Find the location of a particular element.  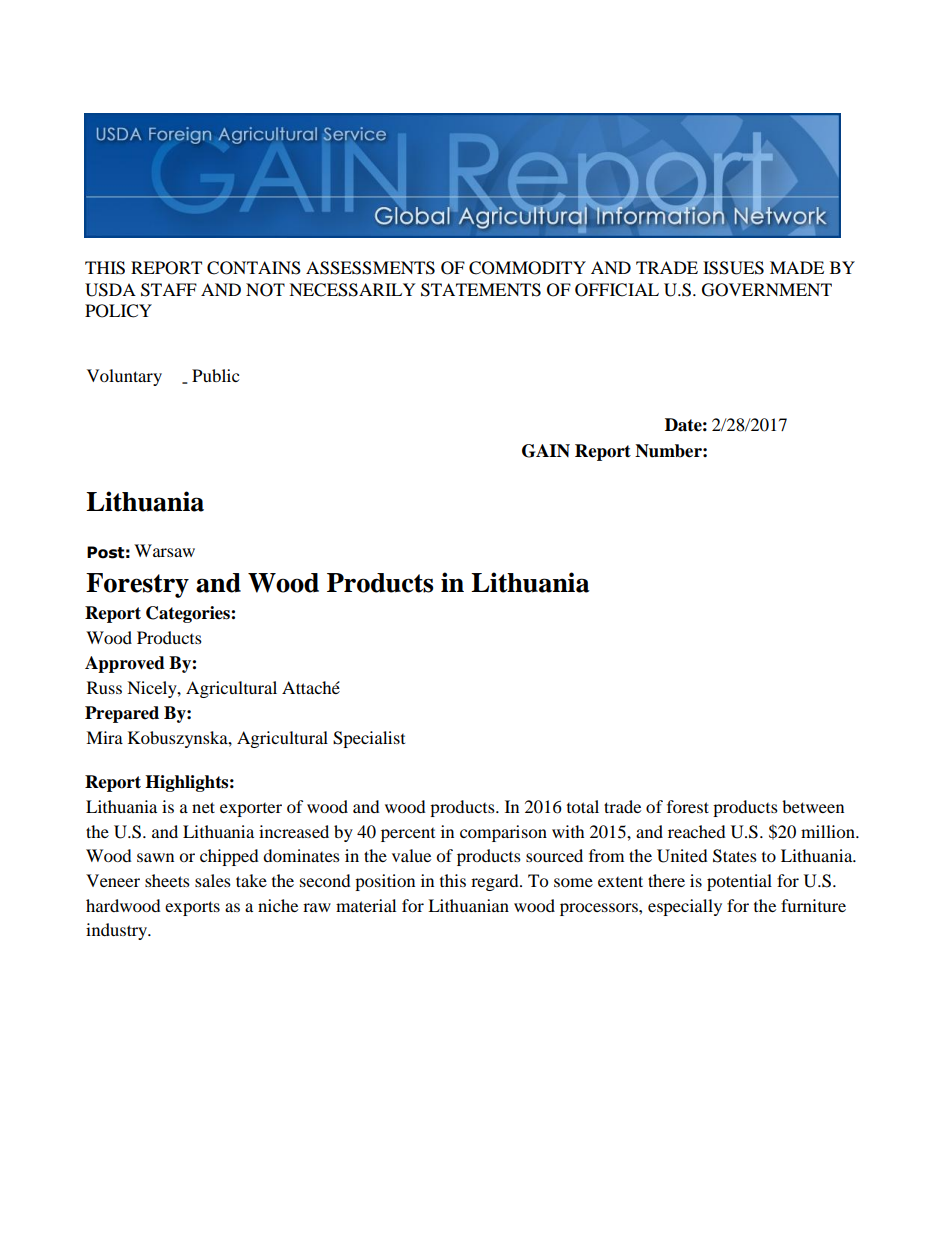

GOVERNMENT is located at coordinates (767, 290).
